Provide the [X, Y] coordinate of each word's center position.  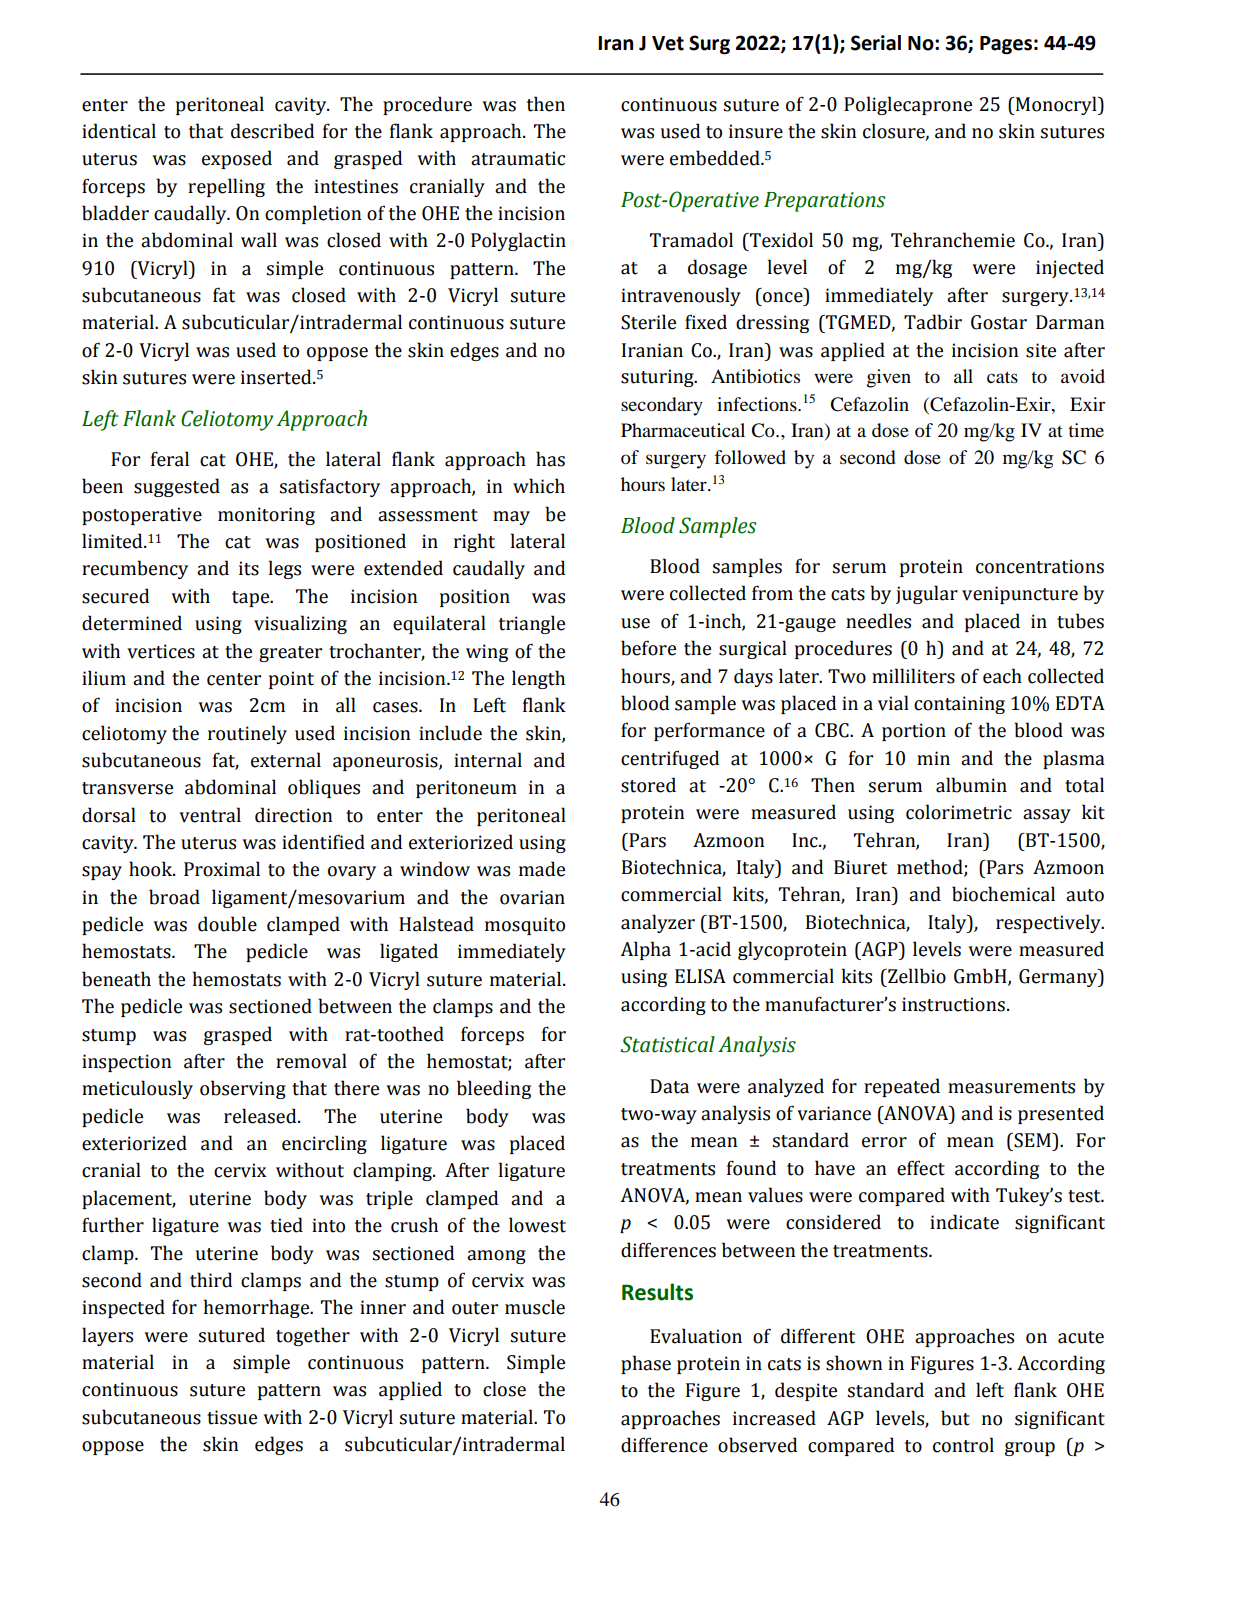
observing [243, 1089]
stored [648, 785]
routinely [247, 734]
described [272, 131]
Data [669, 1086]
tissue [232, 1417]
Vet [668, 43]
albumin [971, 785]
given [889, 378]
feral [170, 459]
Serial [876, 43]
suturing [658, 378]
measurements [1011, 1087]
